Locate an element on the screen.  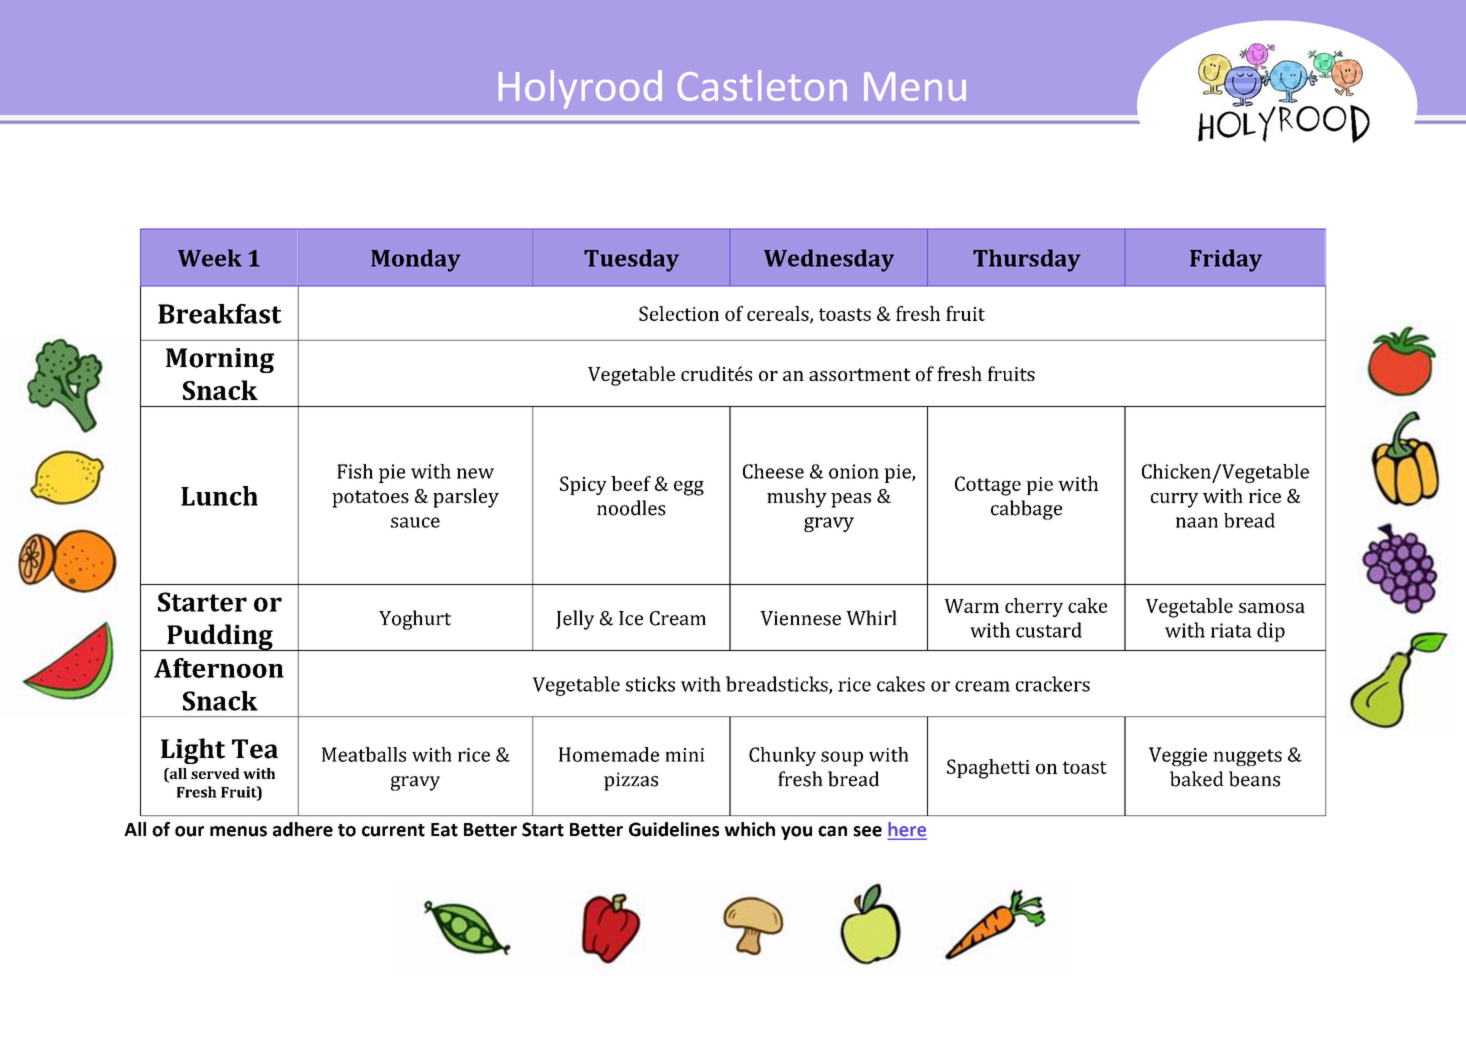
Viennese is located at coordinates (800, 618).
